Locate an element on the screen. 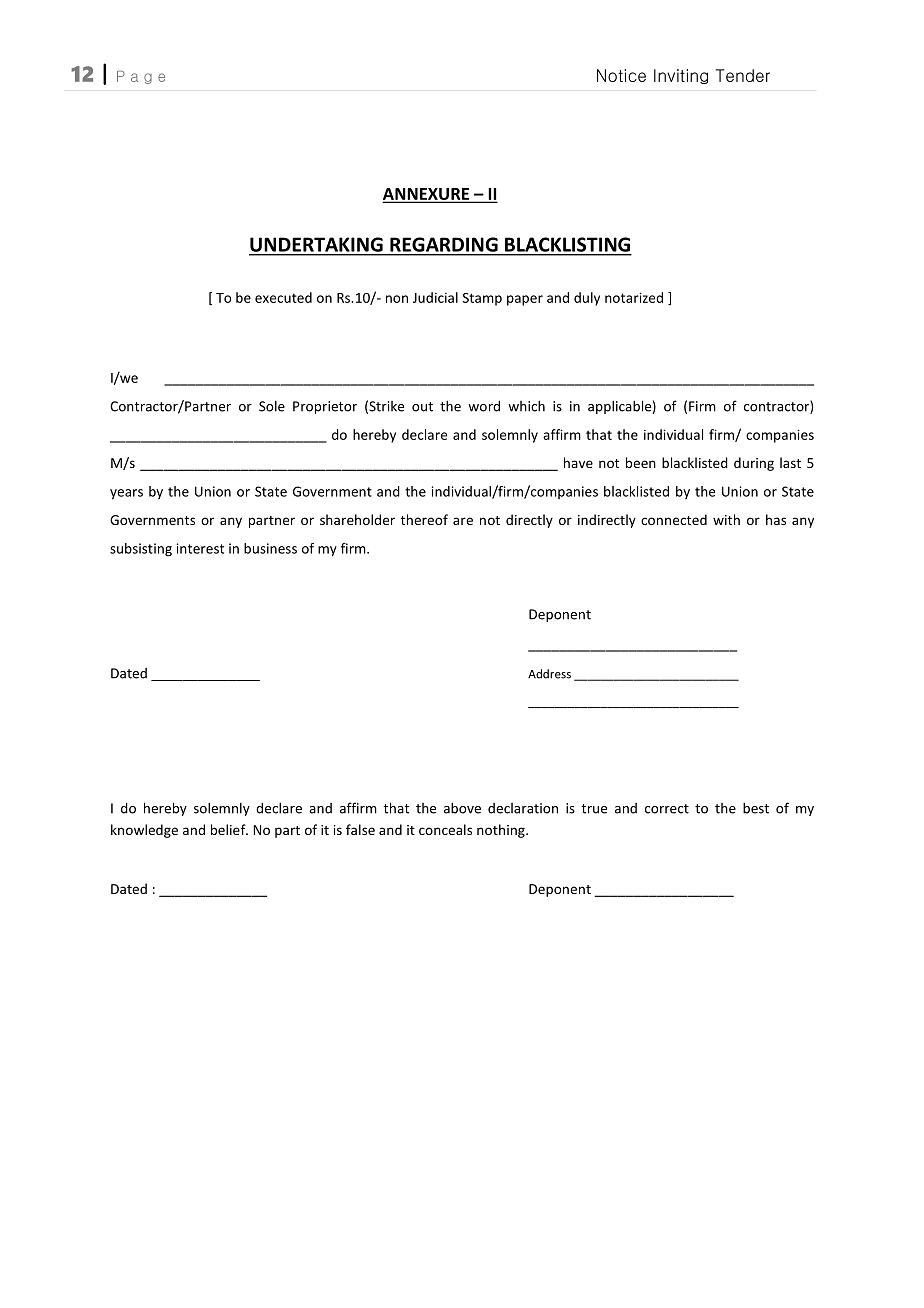 The width and height of the screenshot is (924, 1308). Inviting is located at coordinates (681, 76).
